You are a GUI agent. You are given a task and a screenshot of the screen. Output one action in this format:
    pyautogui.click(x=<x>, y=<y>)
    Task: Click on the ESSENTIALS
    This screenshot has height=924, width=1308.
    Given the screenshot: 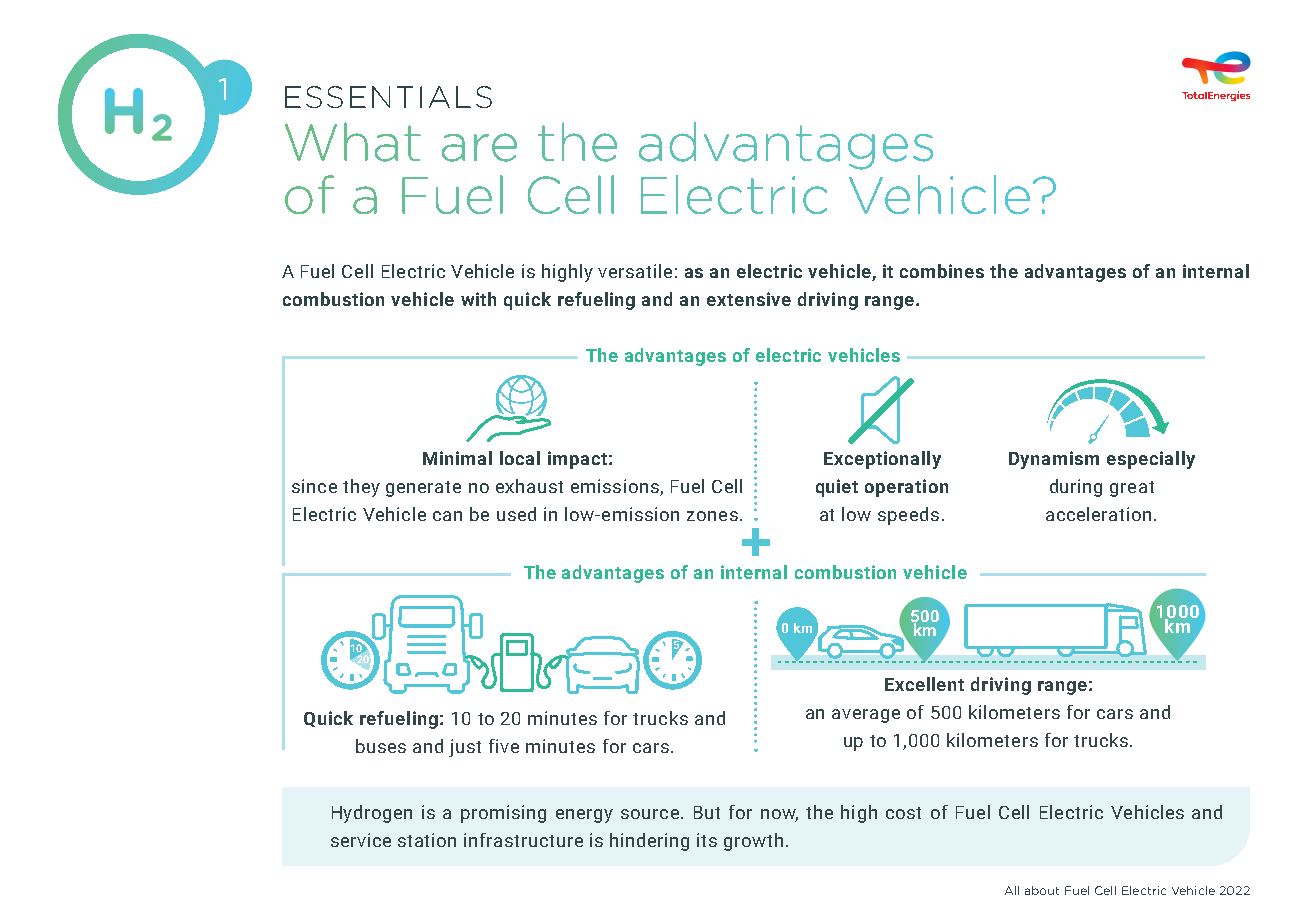 What is the action you would take?
    pyautogui.click(x=388, y=97)
